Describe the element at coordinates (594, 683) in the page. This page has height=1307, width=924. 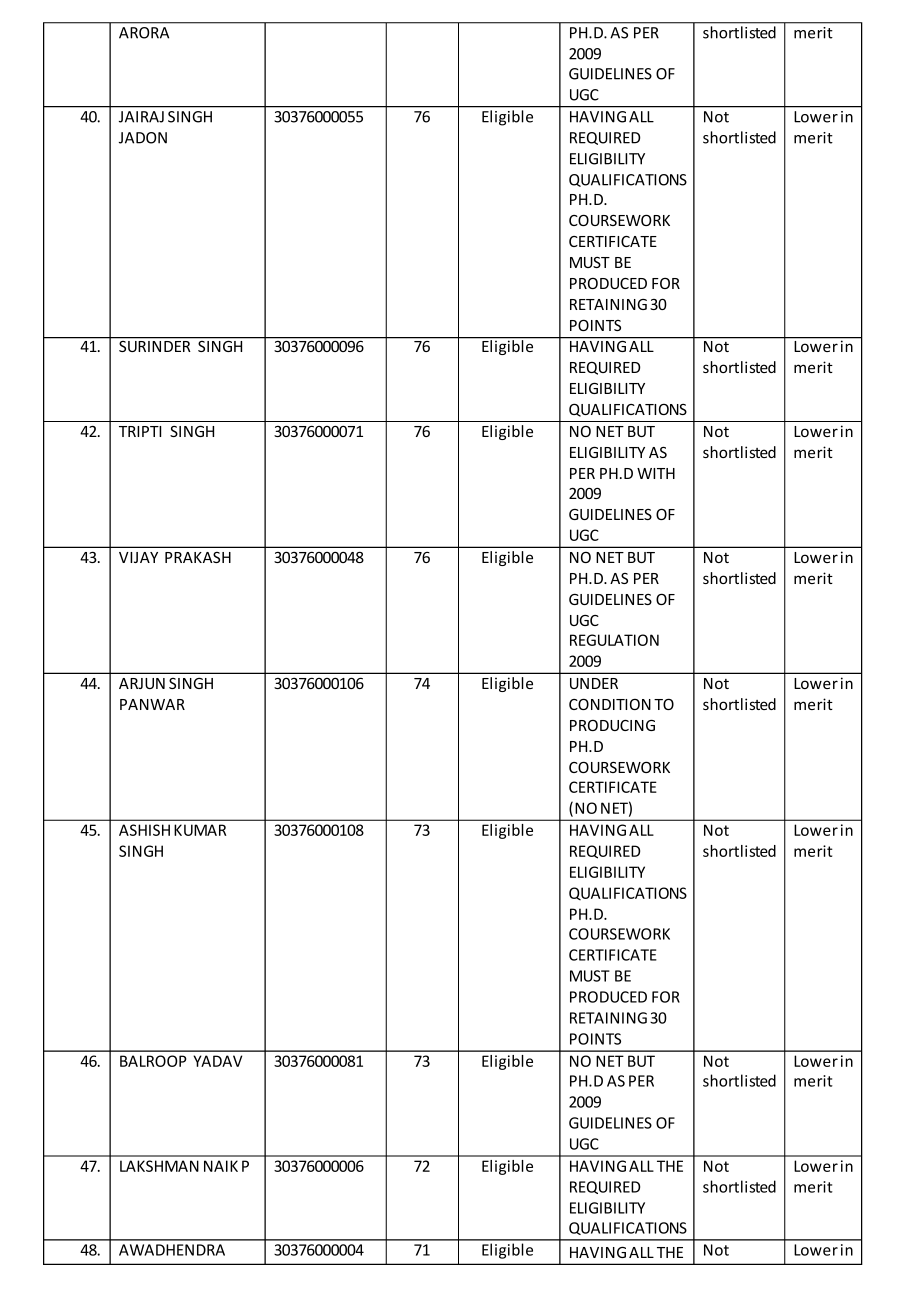
I see `UNDER` at that location.
